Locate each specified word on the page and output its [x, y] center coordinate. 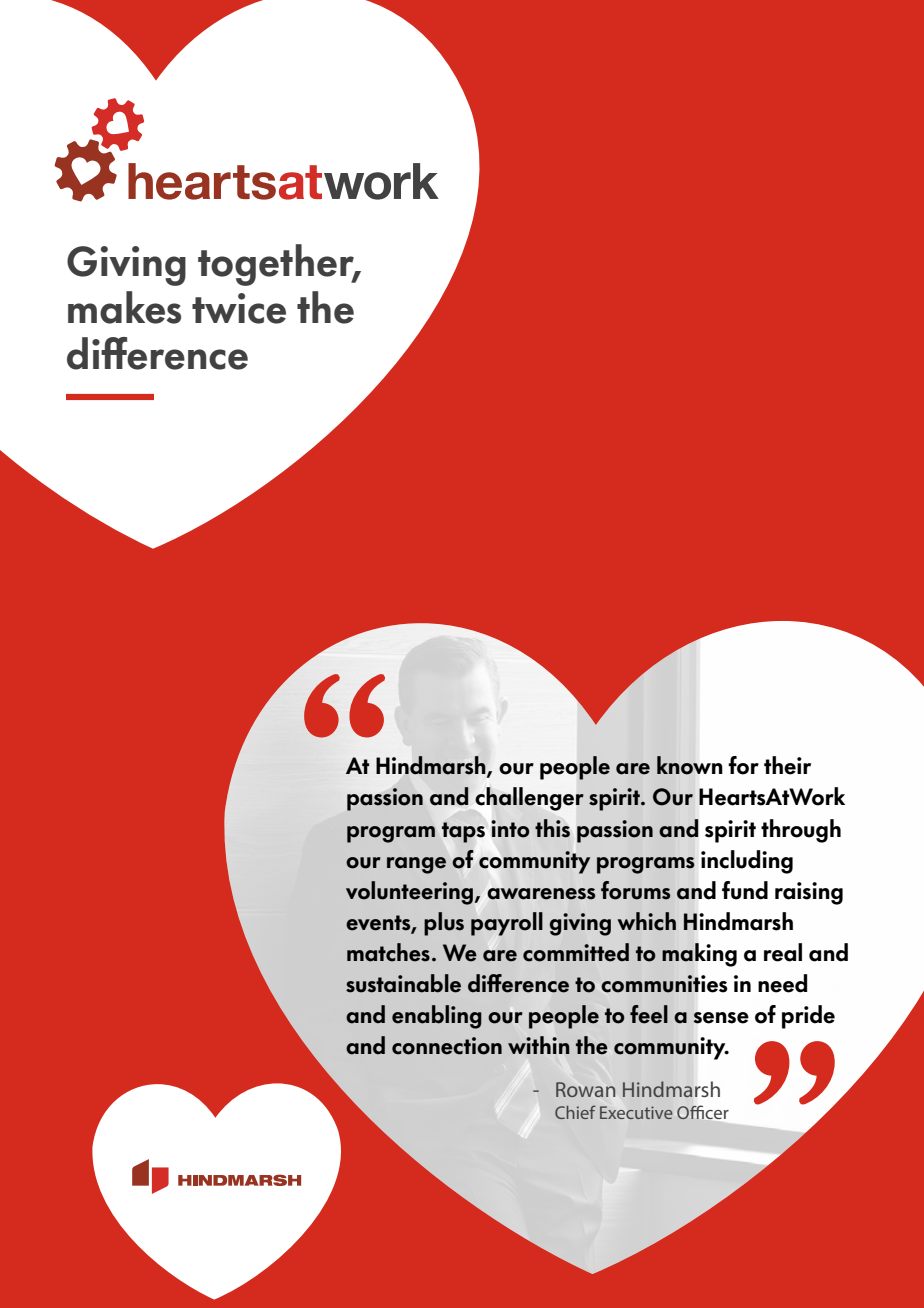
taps [463, 832]
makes [124, 307]
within [539, 1045]
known [689, 765]
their [787, 765]
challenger [529, 799]
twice [239, 308]
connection [447, 1046]
